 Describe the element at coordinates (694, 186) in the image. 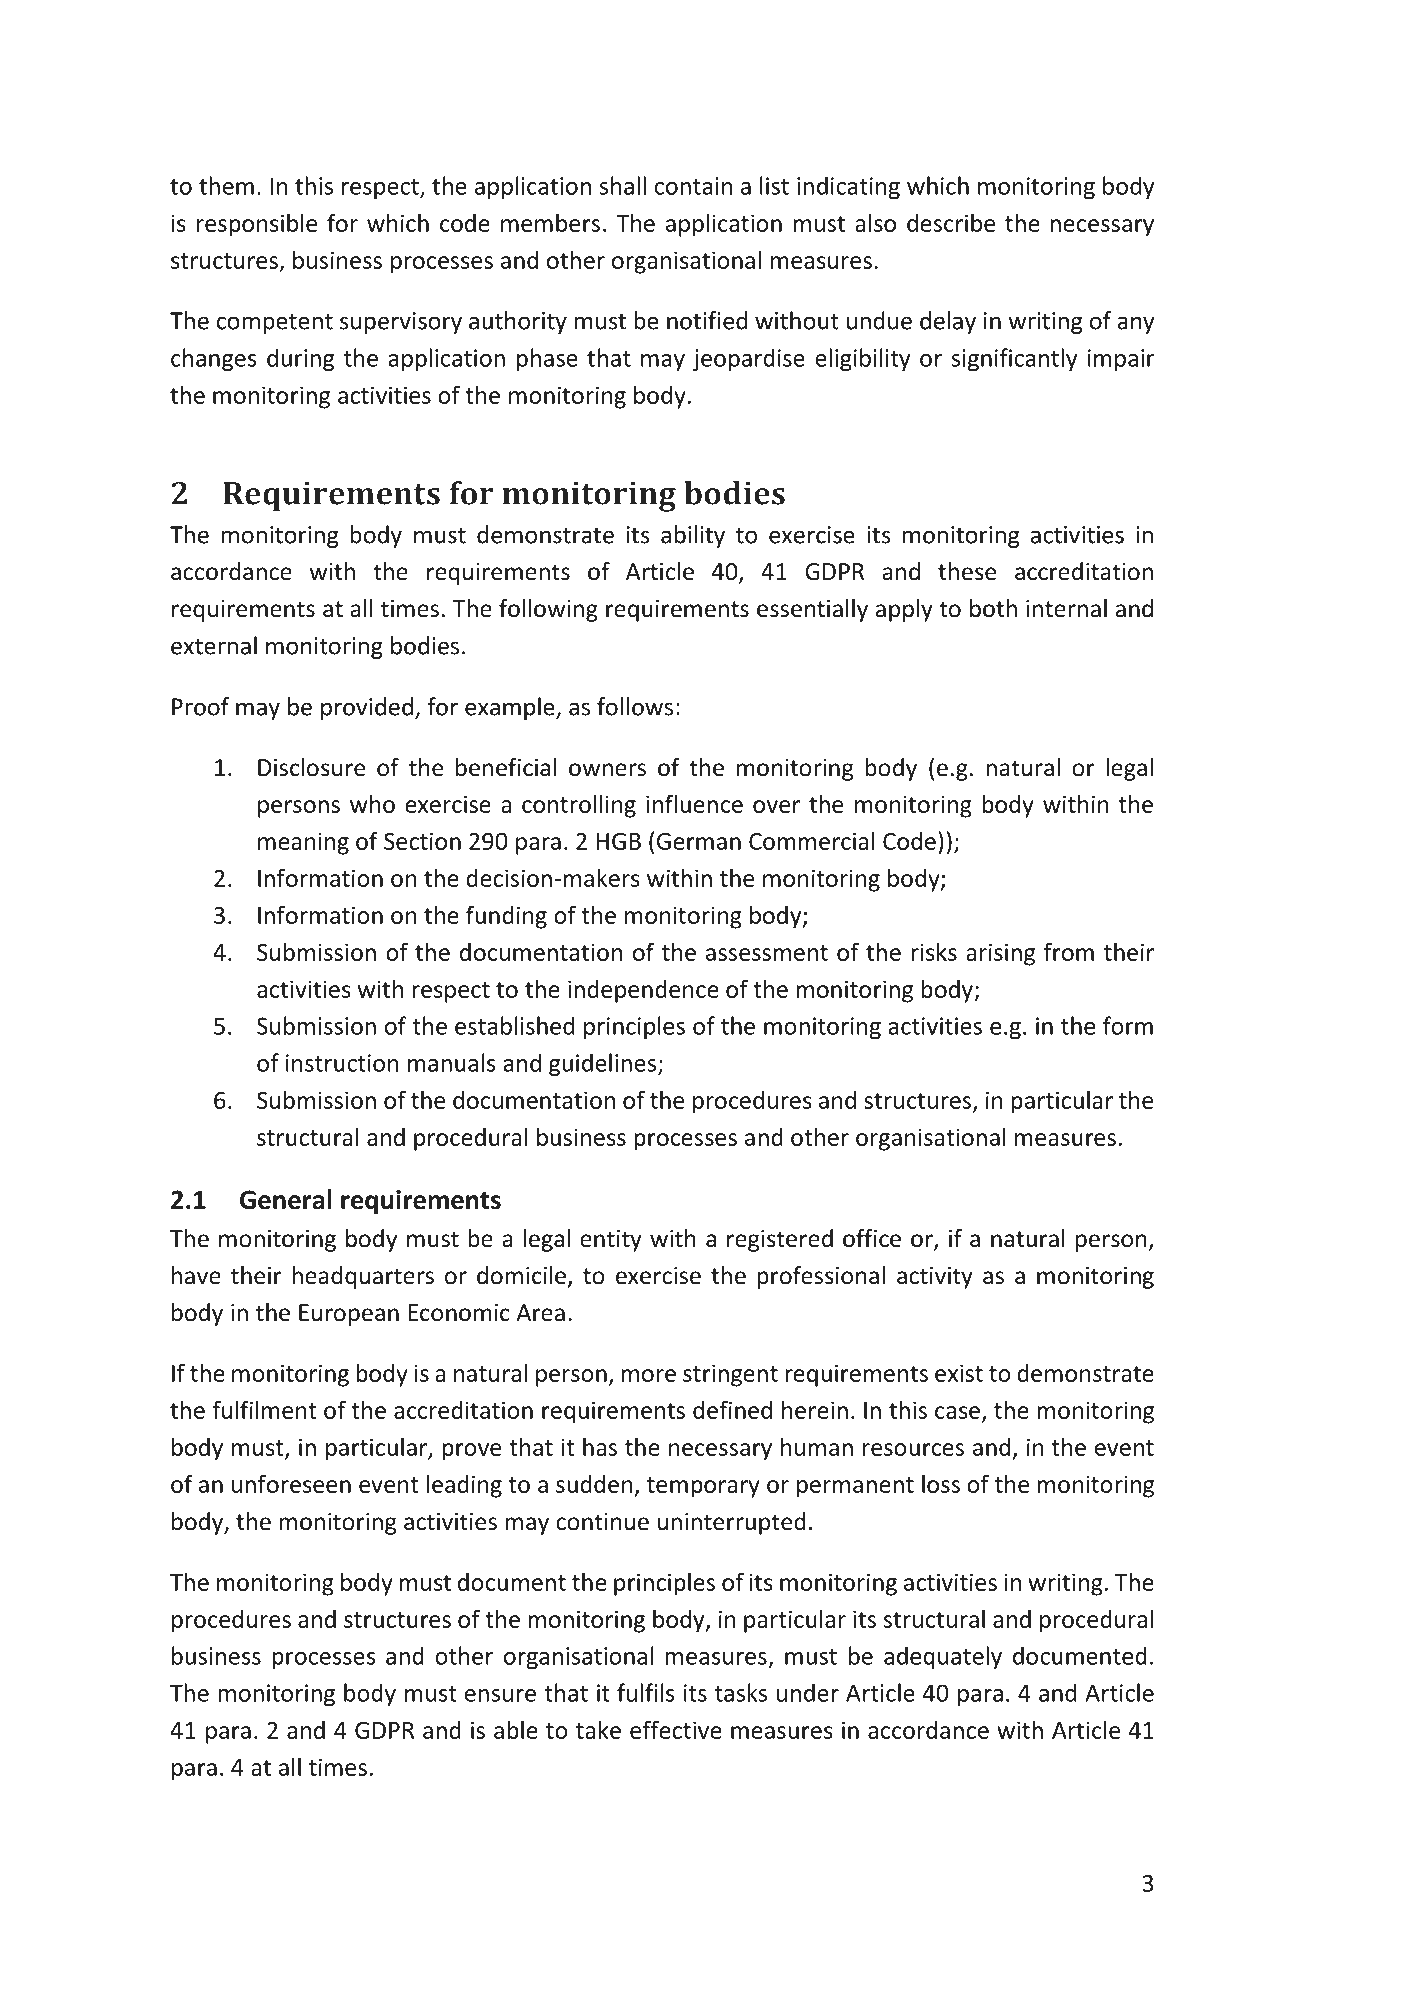

I see `contain` at that location.
